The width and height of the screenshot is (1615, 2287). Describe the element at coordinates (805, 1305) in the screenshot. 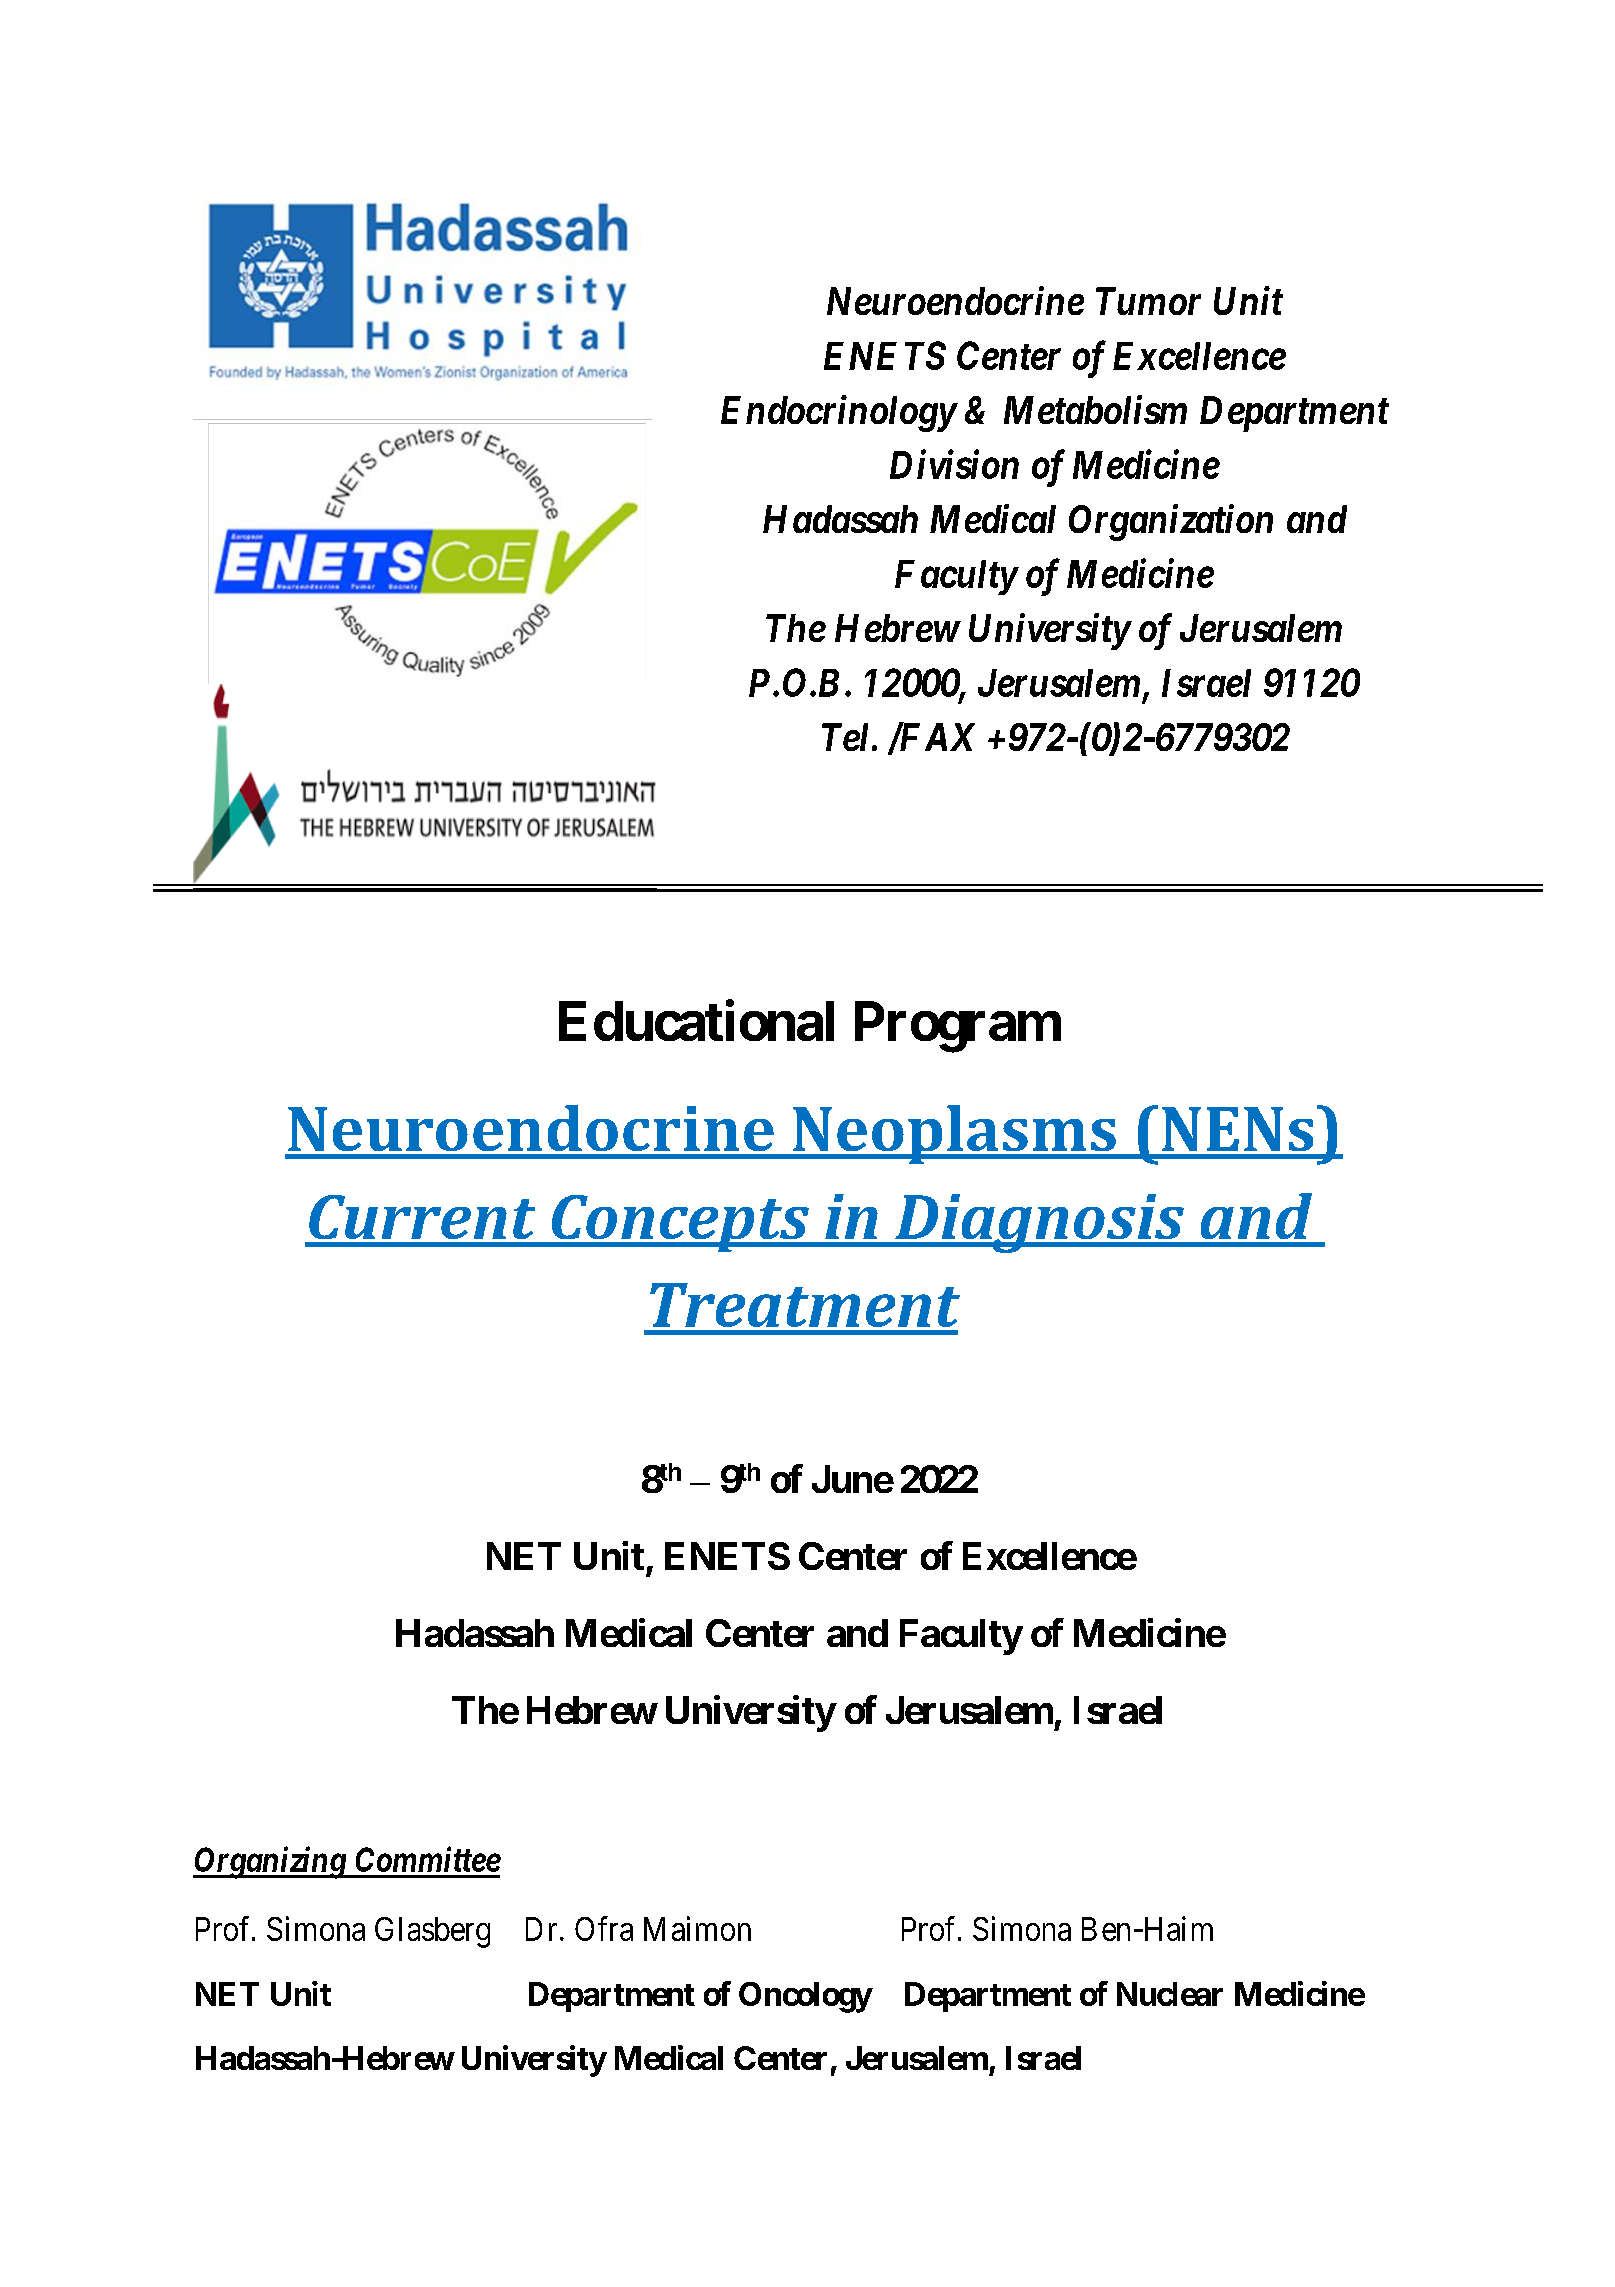

I see `Treatment` at that location.
